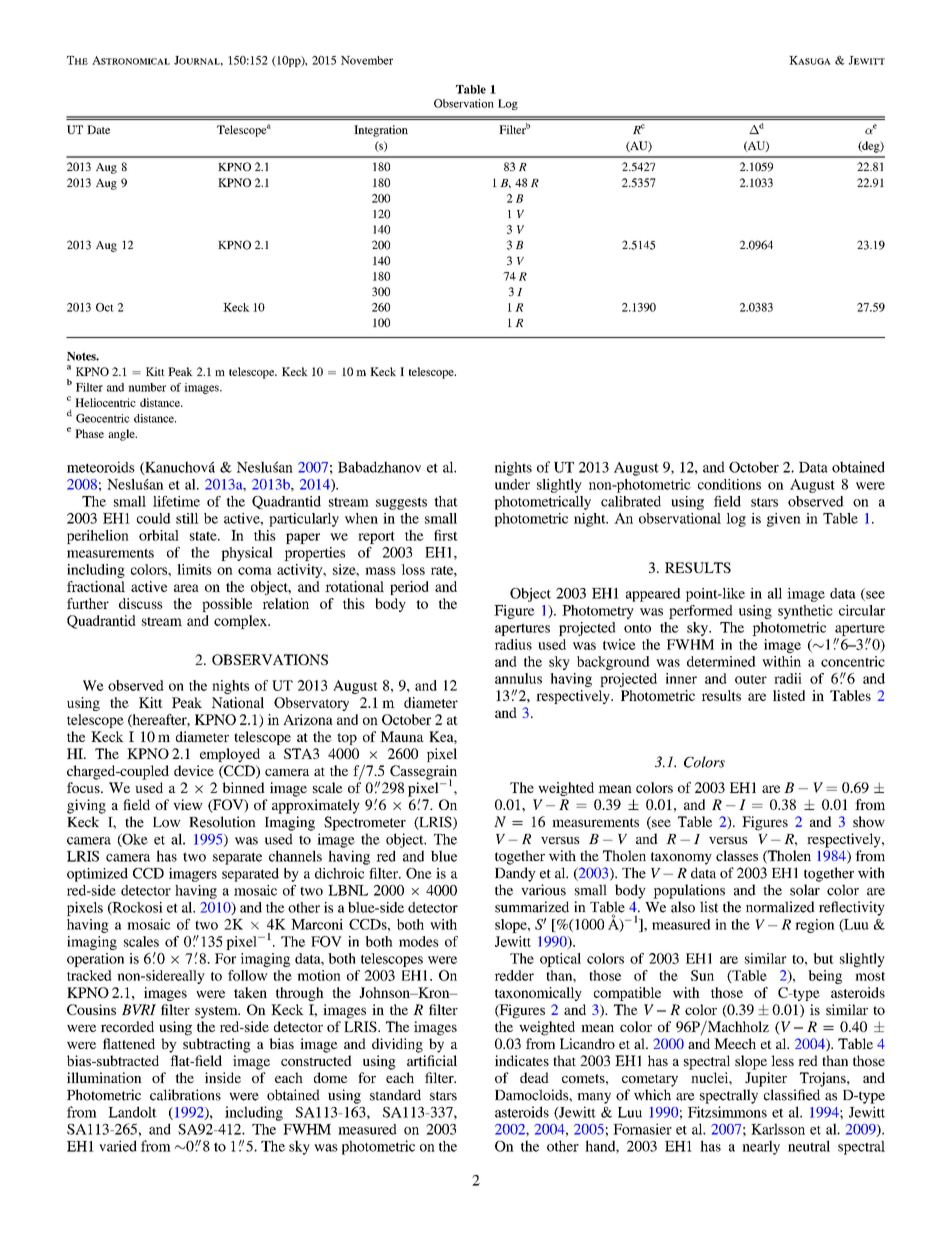  What do you see at coordinates (122, 435) in the document?
I see `angle` at bounding box center [122, 435].
